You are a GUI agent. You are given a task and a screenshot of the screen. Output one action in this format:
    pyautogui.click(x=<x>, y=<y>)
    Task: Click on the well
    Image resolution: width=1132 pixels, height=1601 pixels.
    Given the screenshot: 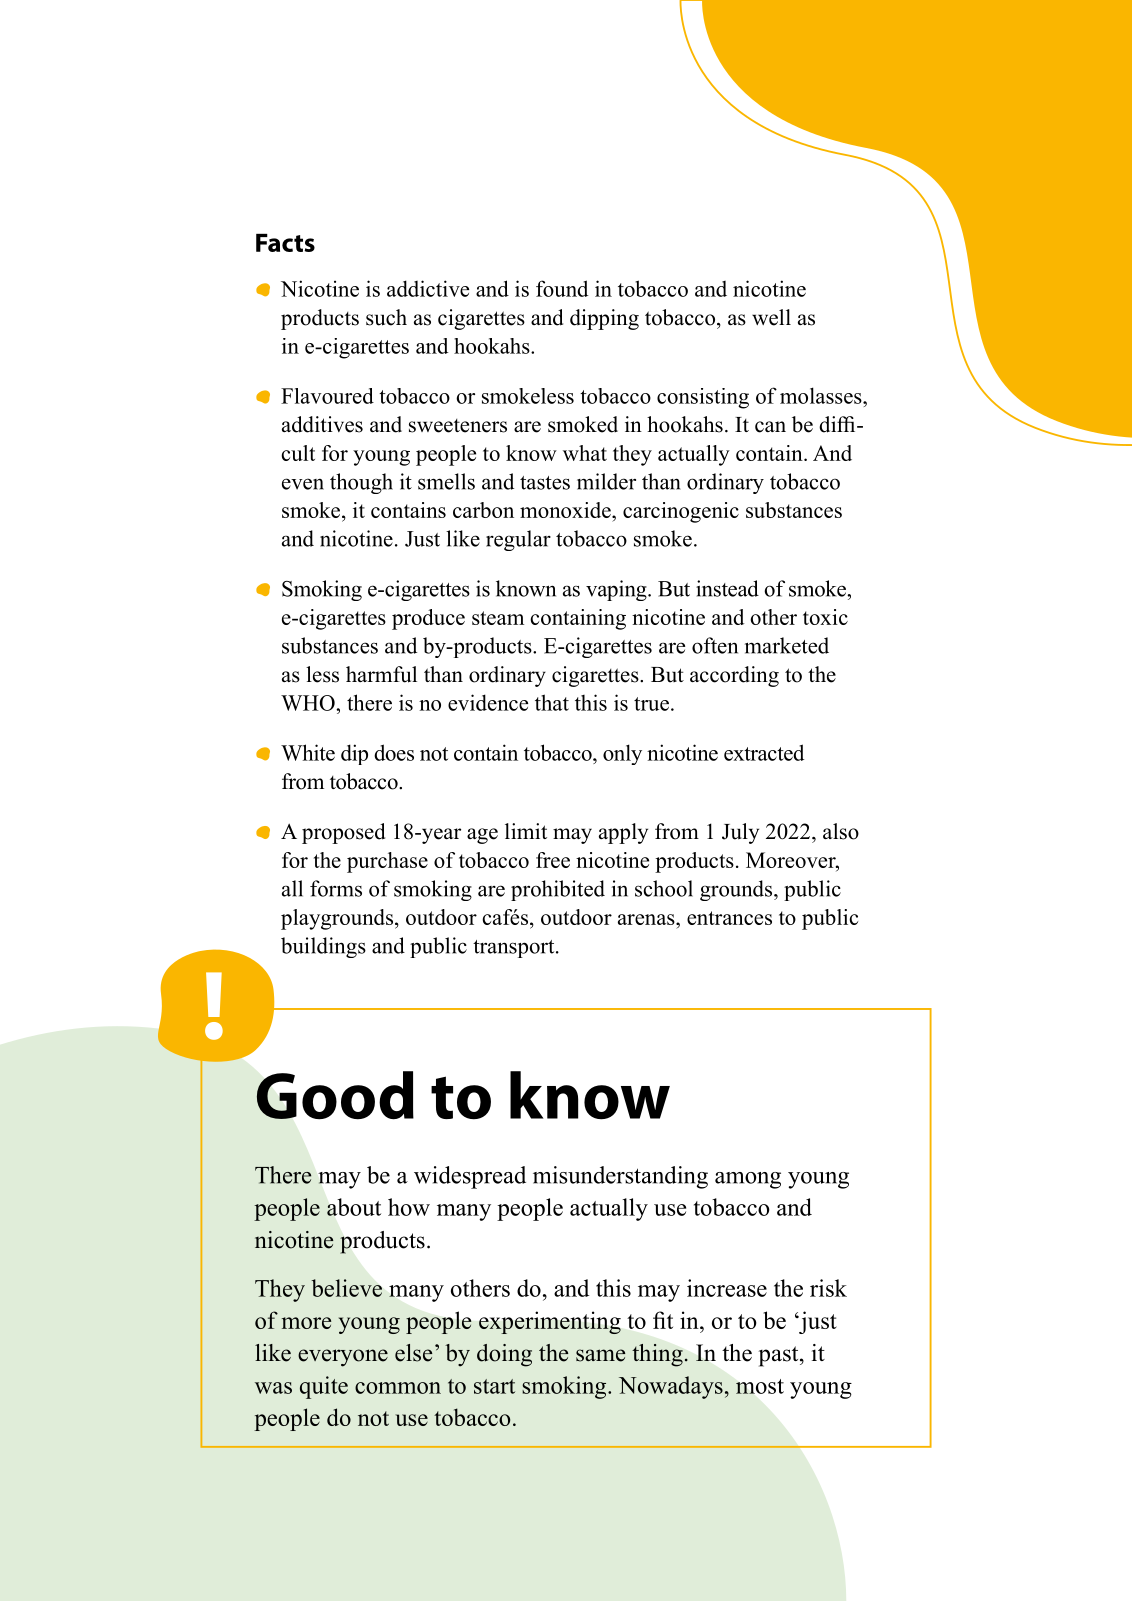 What is the action you would take?
    pyautogui.click(x=771, y=317)
